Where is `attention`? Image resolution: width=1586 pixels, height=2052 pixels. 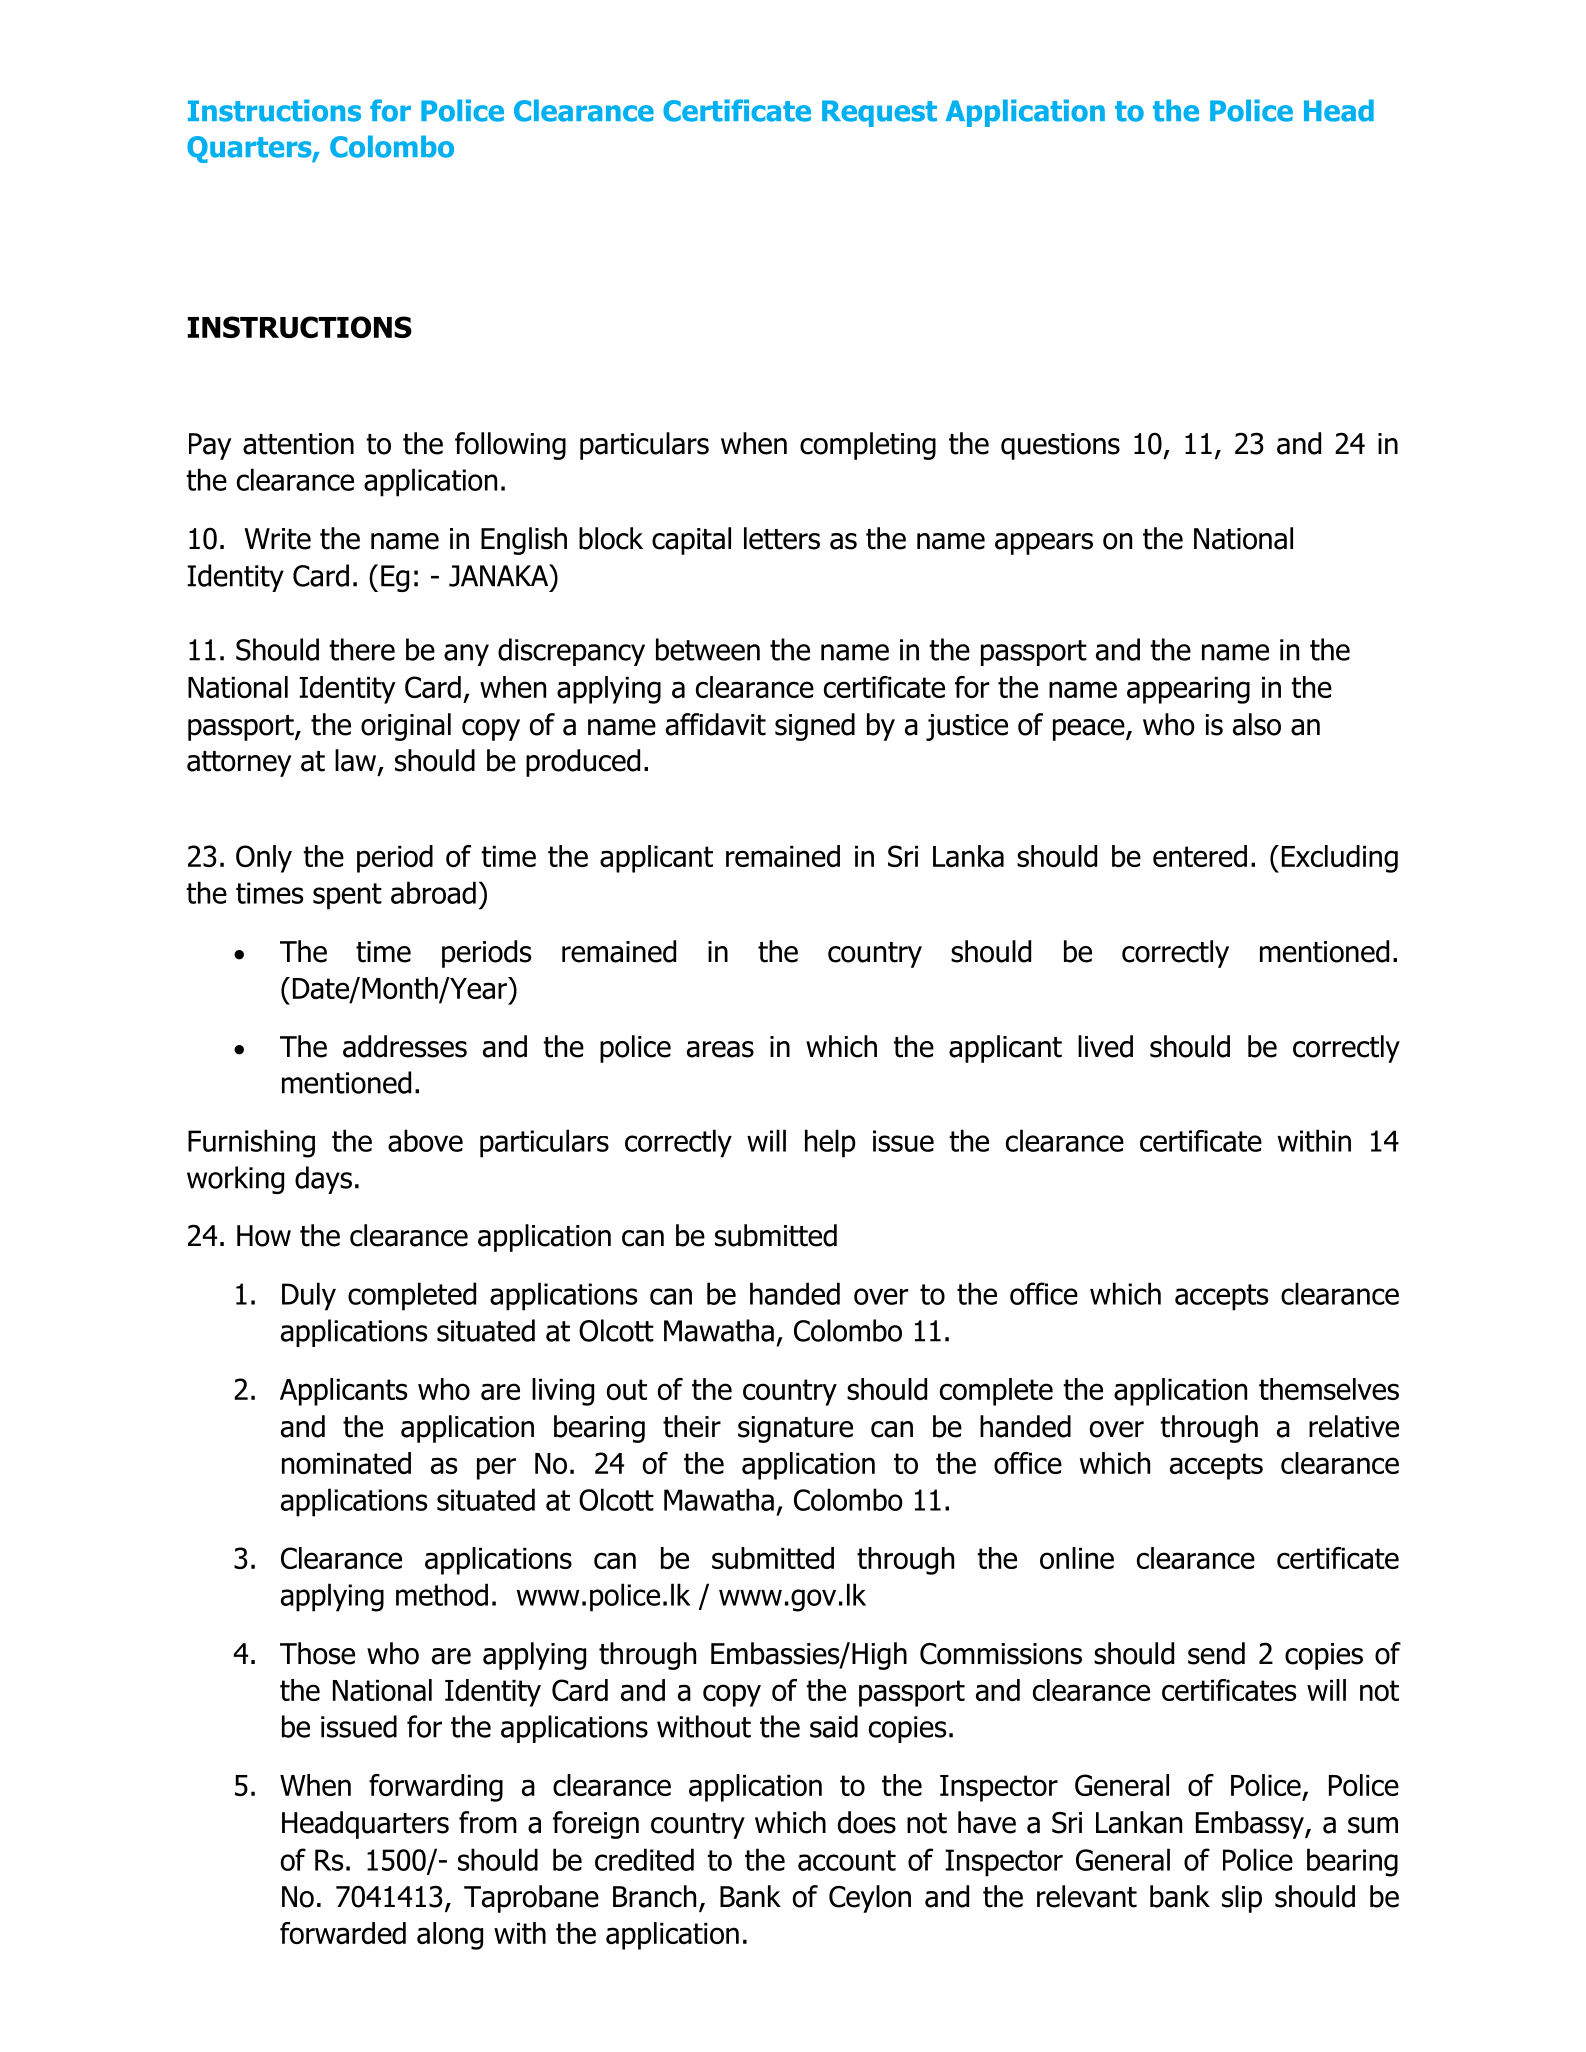
attention is located at coordinates (298, 444).
